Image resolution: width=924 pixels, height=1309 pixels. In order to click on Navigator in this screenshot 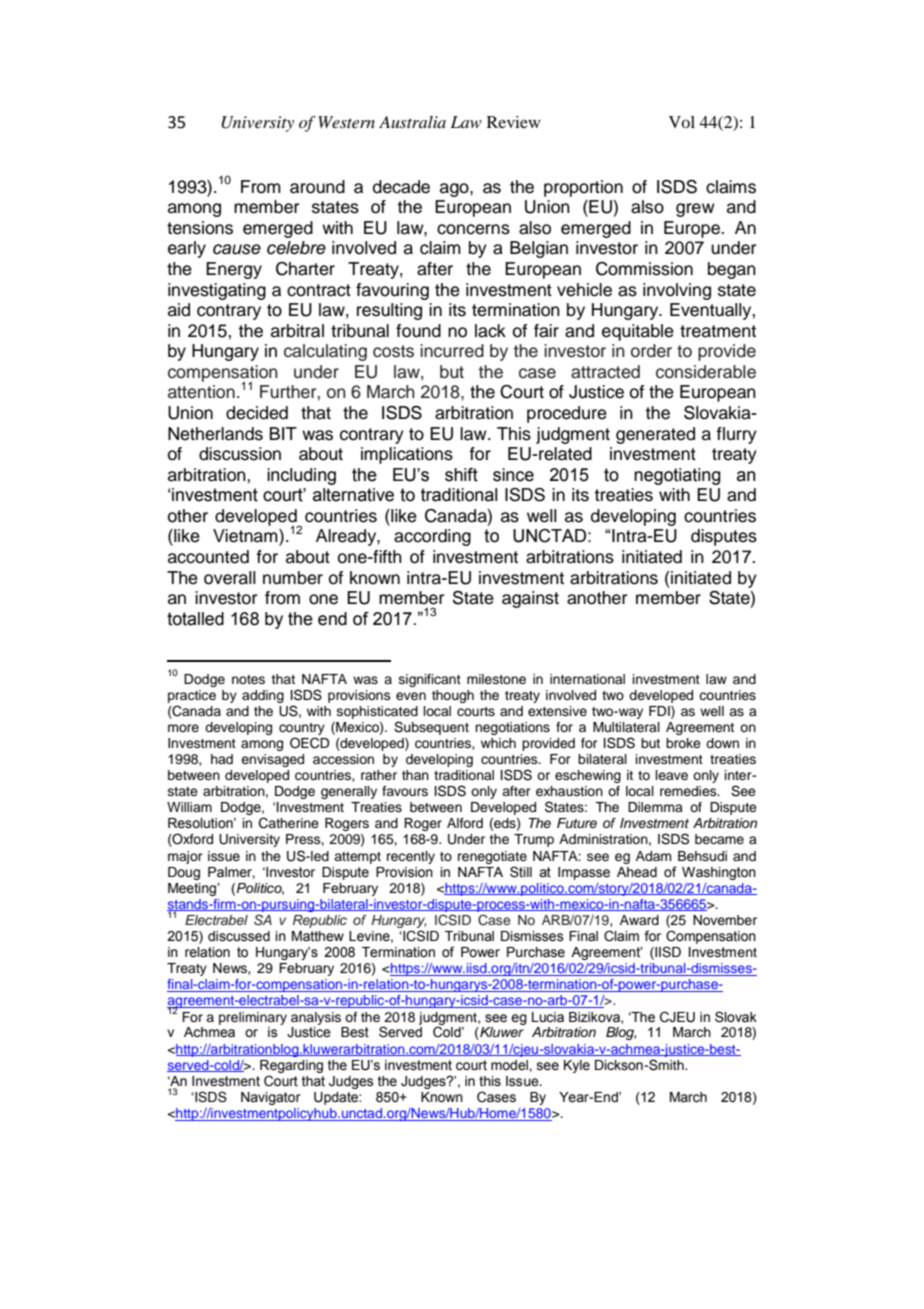, I will do `click(271, 1098)`.
